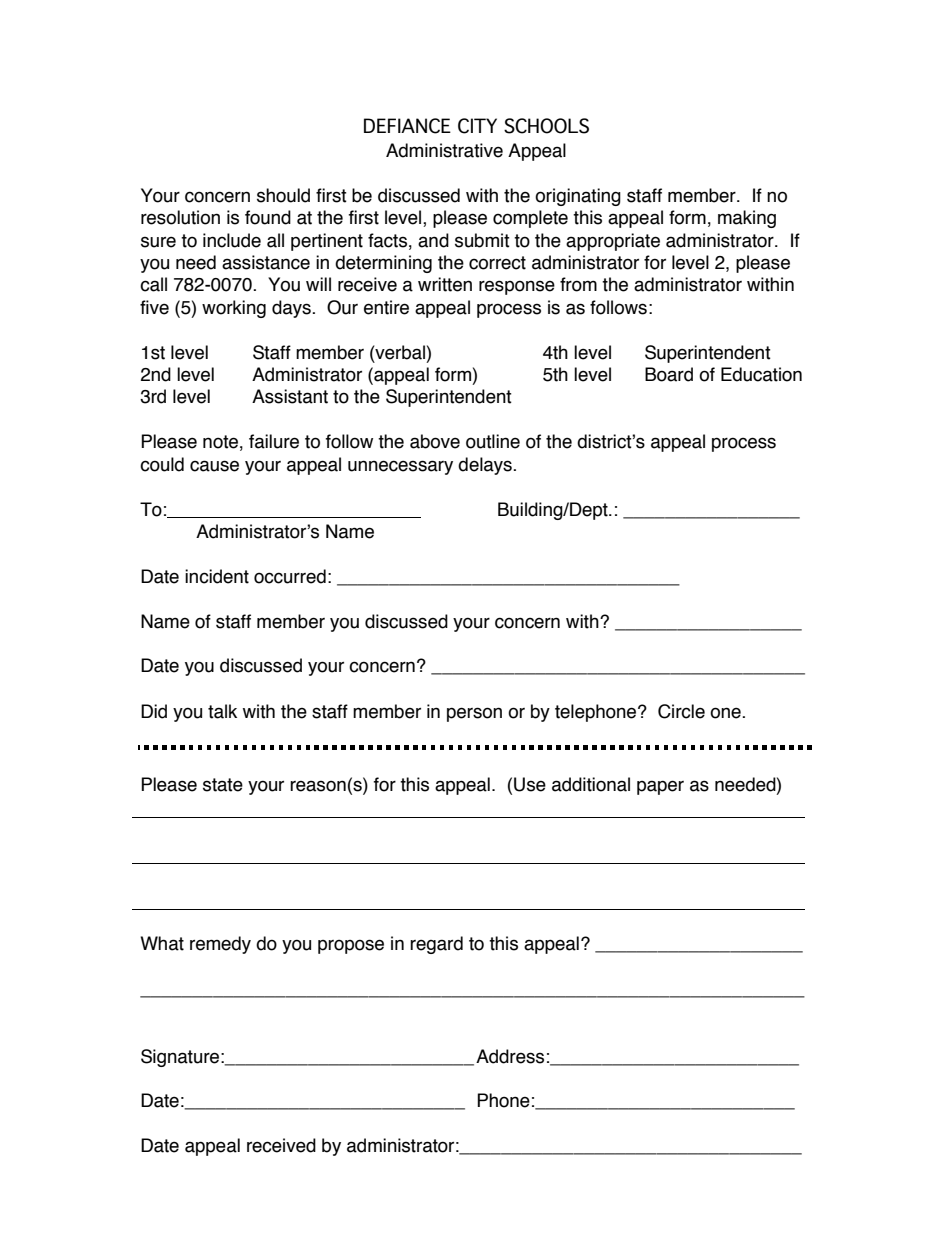 This screenshot has height=1233, width=952. I want to click on remedy, so click(220, 945).
